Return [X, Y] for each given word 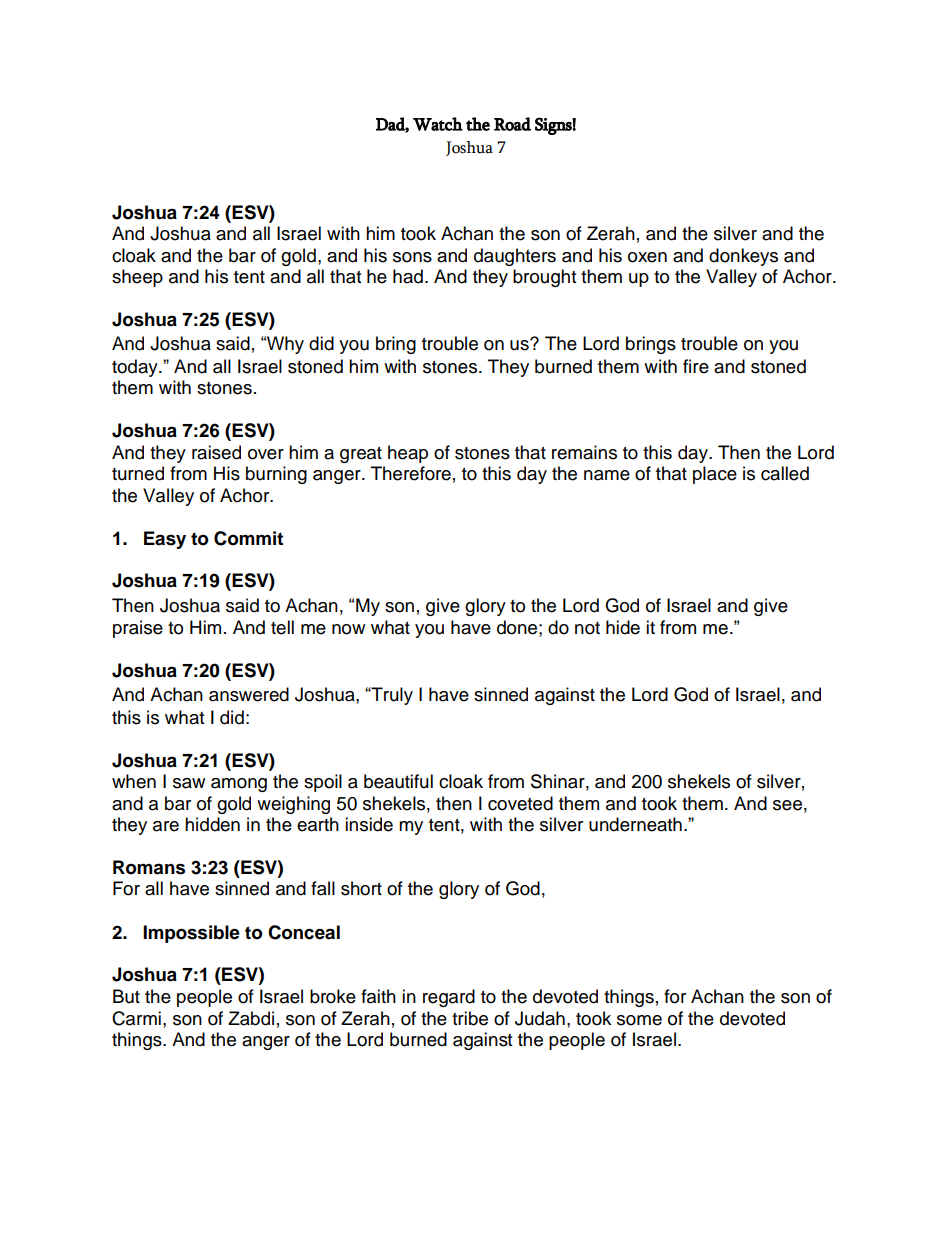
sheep [137, 278]
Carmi [136, 1018]
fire [696, 366]
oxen [647, 257]
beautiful [398, 781]
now [348, 629]
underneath [635, 824]
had [408, 276]
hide [623, 627]
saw [189, 783]
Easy [165, 540]
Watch [438, 124]
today [136, 368]
